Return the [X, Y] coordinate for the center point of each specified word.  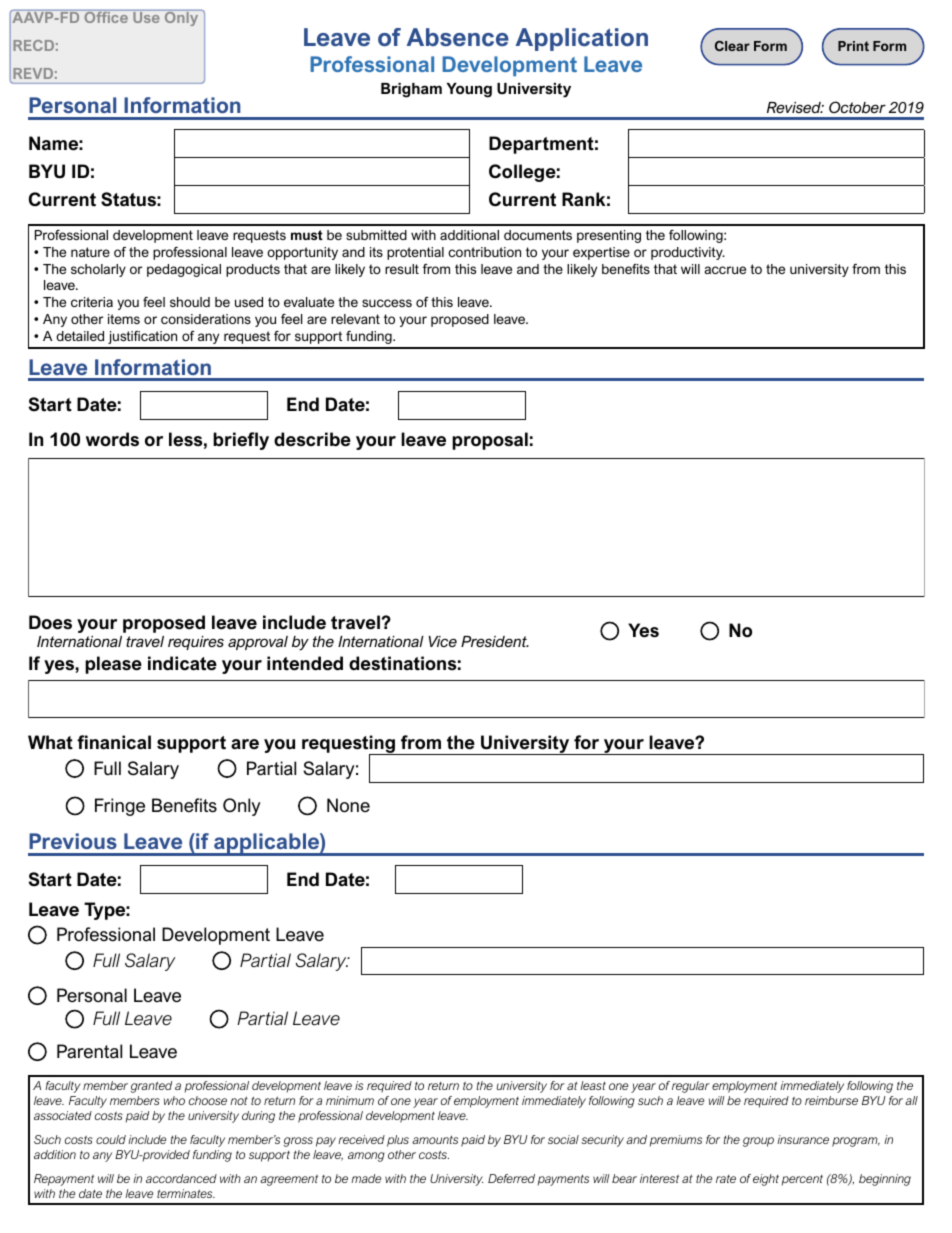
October [857, 107]
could [111, 1139]
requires [196, 643]
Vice [443, 641]
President [495, 641]
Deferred [511, 1178]
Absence [458, 37]
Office [106, 16]
